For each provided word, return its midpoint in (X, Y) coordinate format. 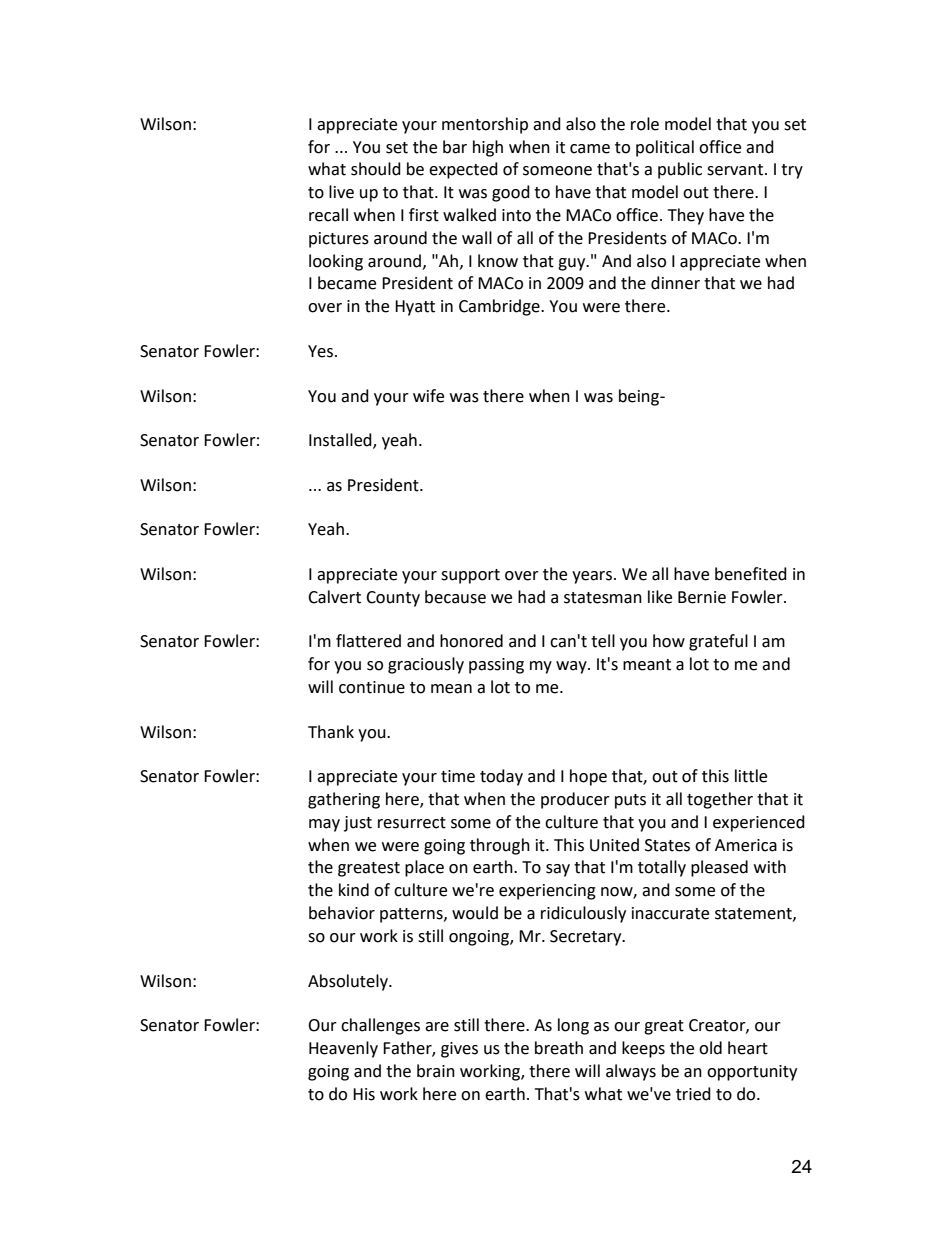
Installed (341, 441)
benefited (751, 574)
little (751, 776)
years (593, 577)
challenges (380, 1026)
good (511, 193)
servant (736, 170)
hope (588, 777)
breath (559, 1048)
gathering (344, 800)
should (376, 169)
